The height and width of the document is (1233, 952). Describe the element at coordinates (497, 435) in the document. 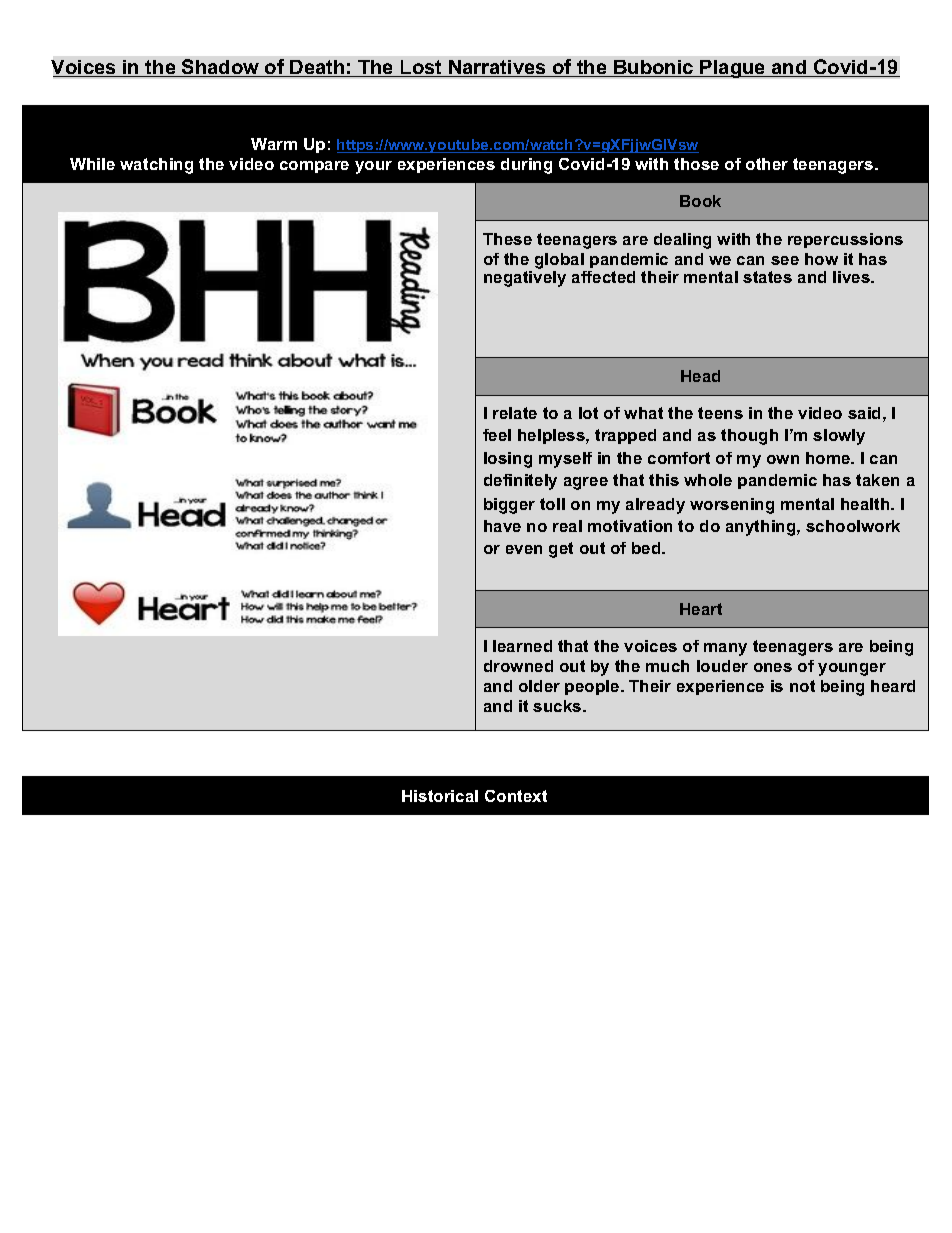

I see `feel` at that location.
